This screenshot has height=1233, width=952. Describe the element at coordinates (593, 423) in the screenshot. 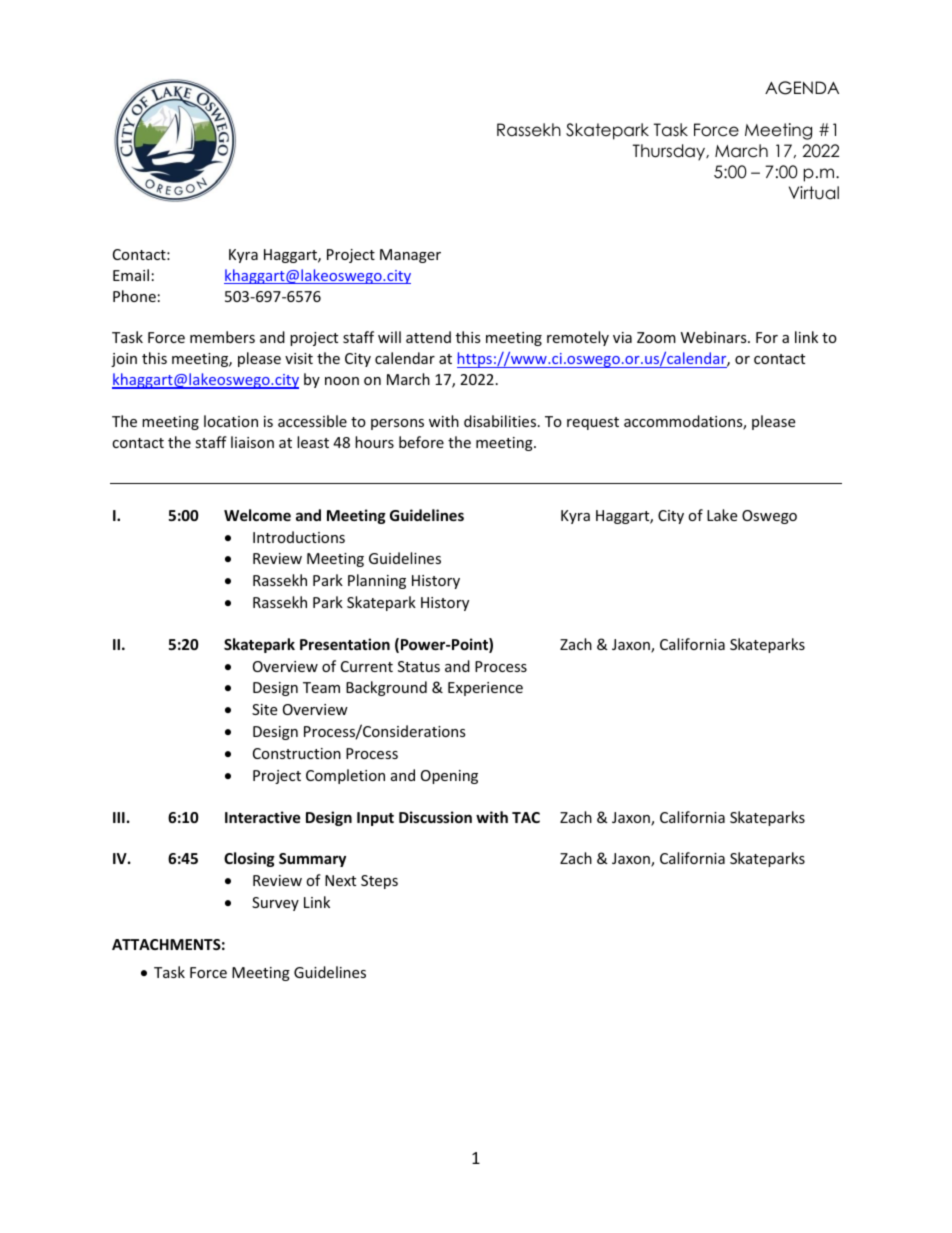

I see `request` at that location.
